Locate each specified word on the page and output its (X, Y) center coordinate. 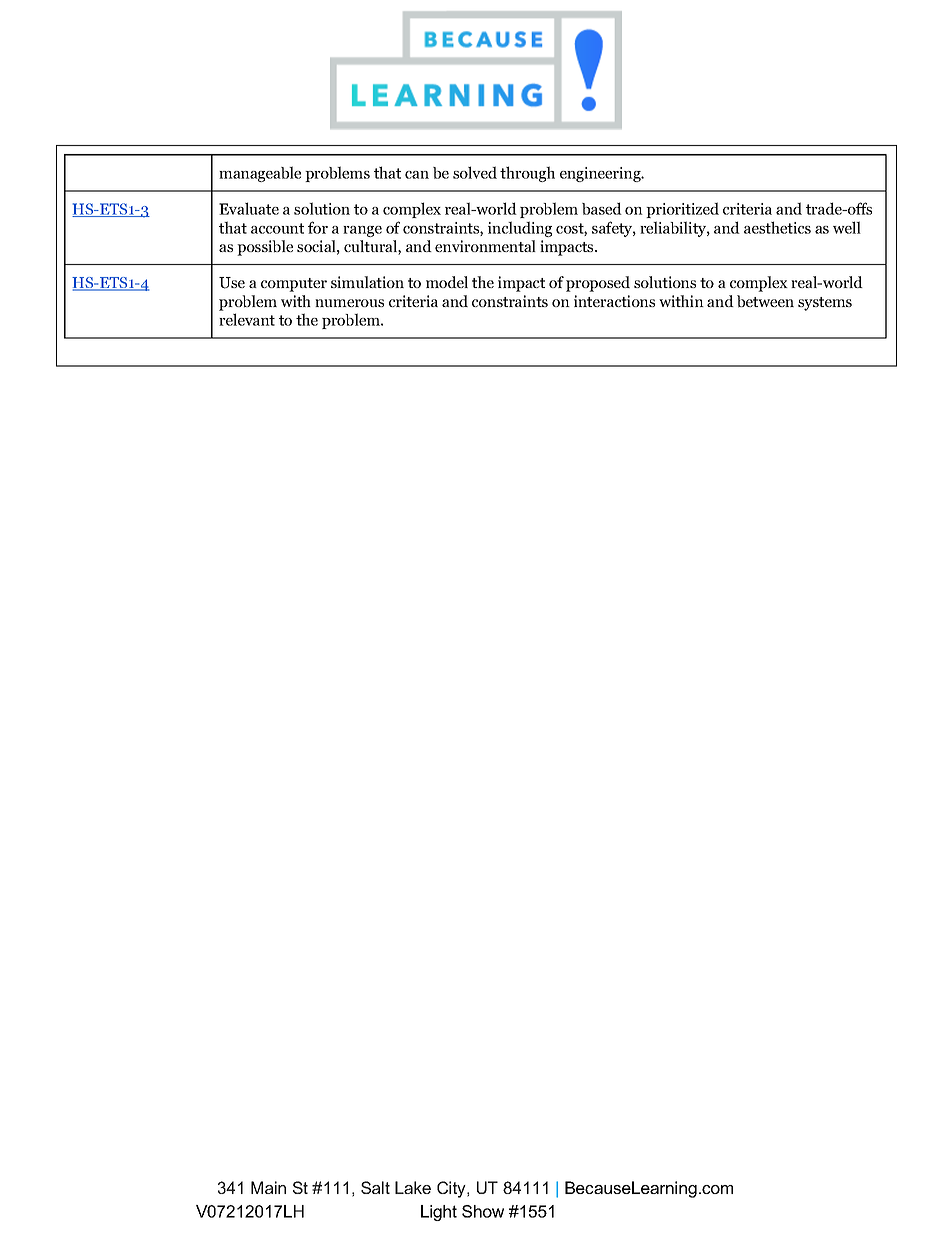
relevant (247, 319)
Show (483, 1211)
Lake (413, 1187)
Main (268, 1187)
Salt (375, 1187)
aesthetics (777, 227)
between (765, 301)
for (318, 227)
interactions (614, 301)
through (527, 174)
